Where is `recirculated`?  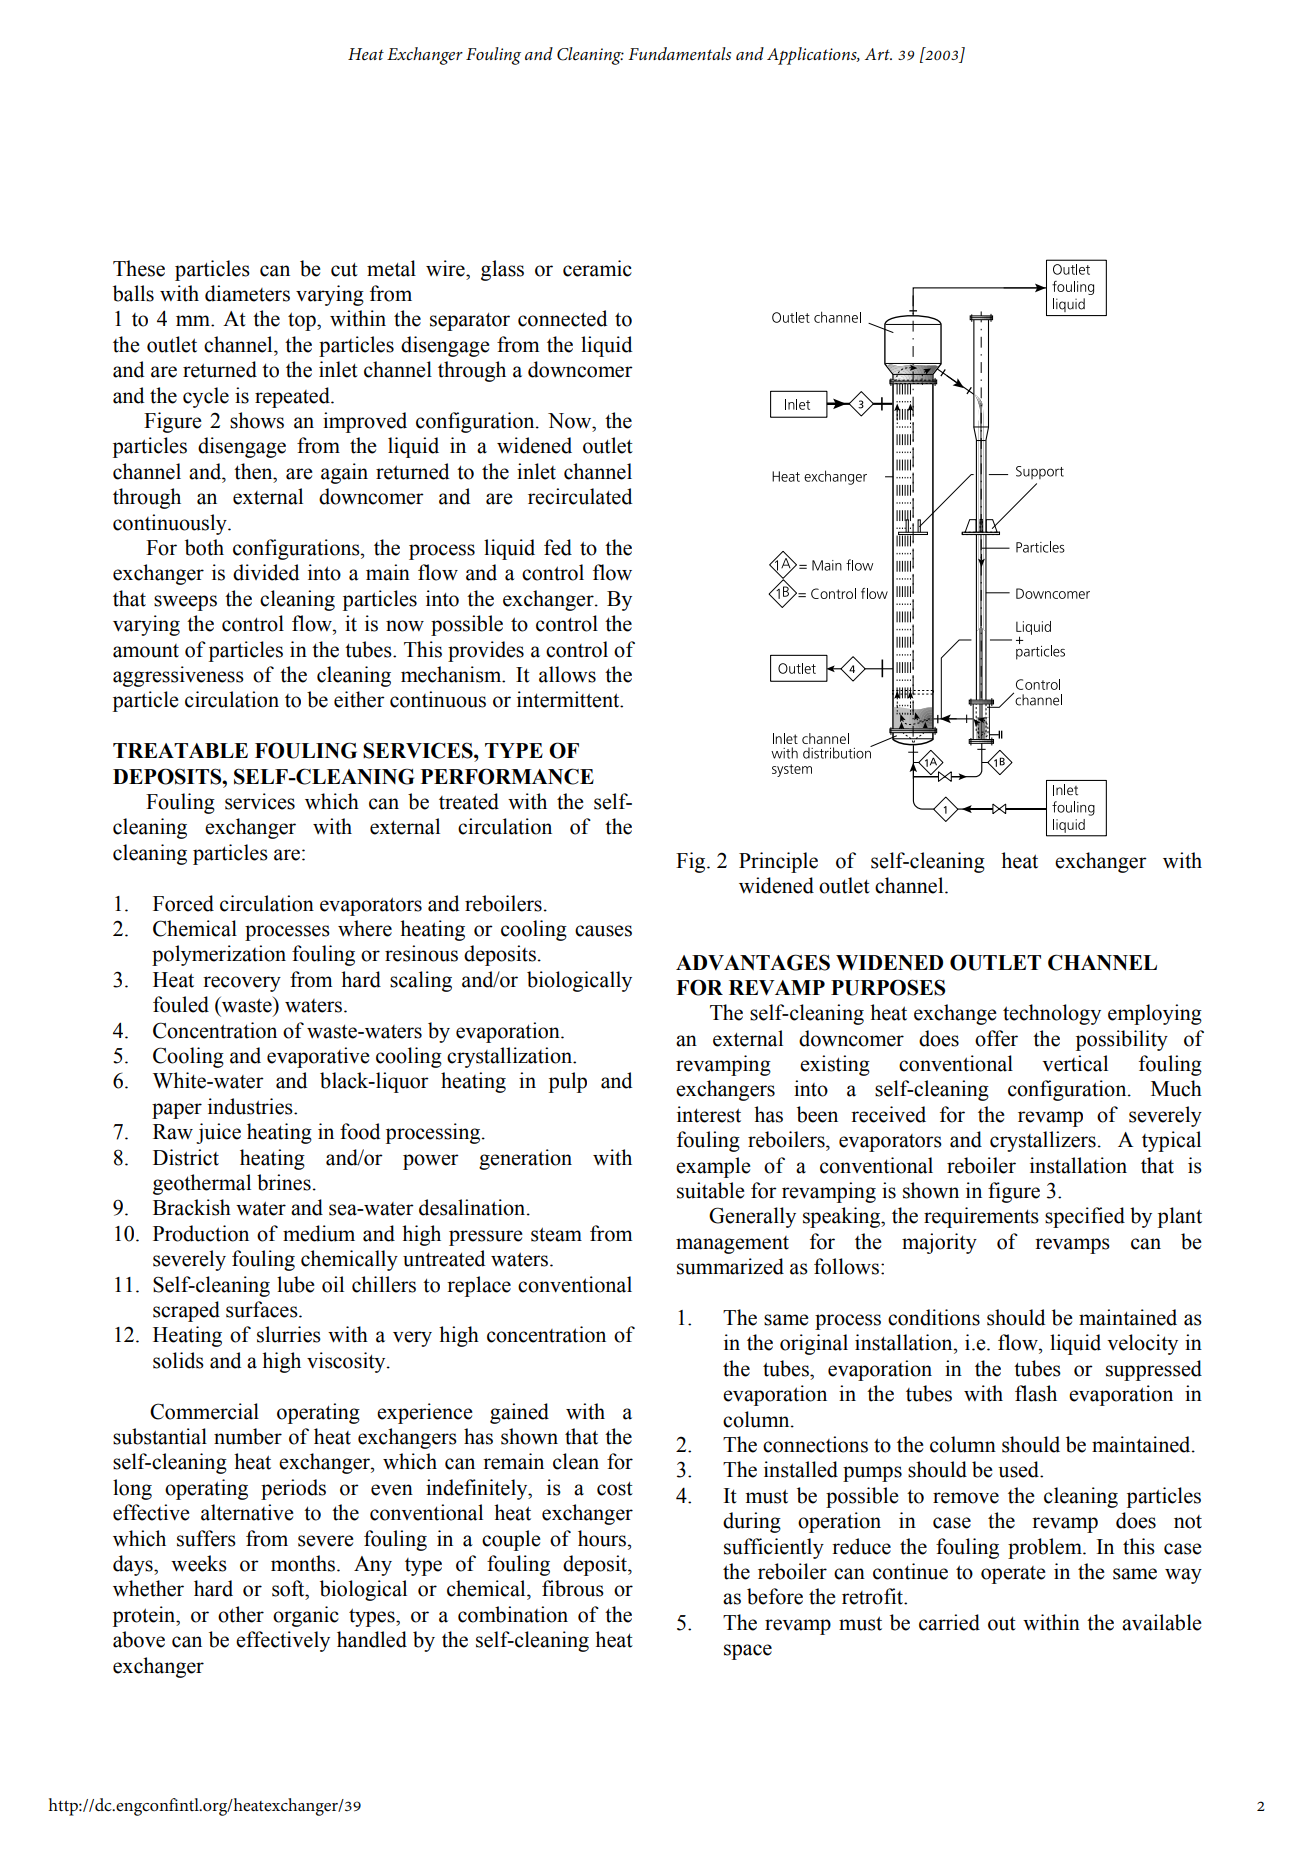 recirculated is located at coordinates (580, 496).
